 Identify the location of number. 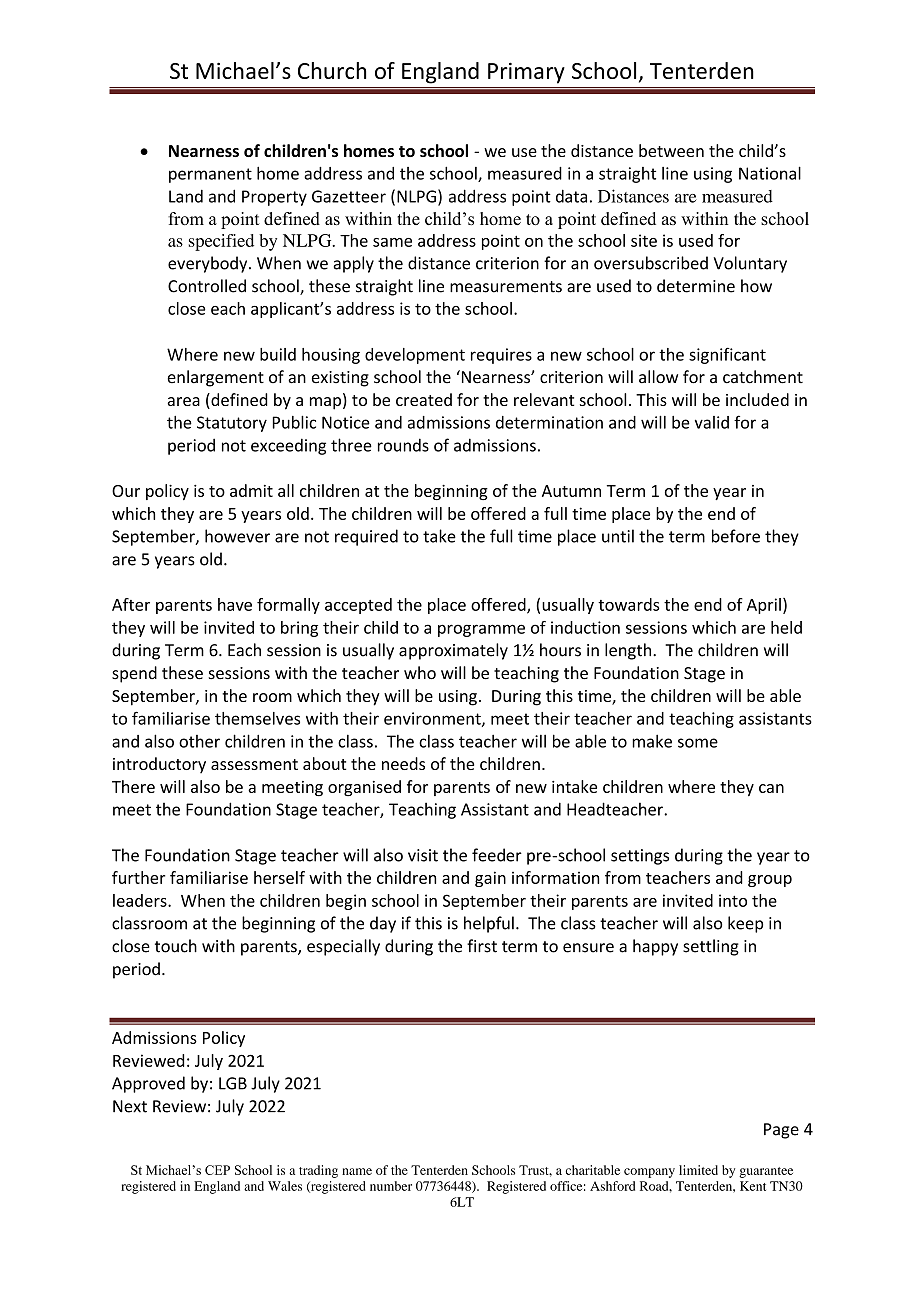
(391, 1186).
